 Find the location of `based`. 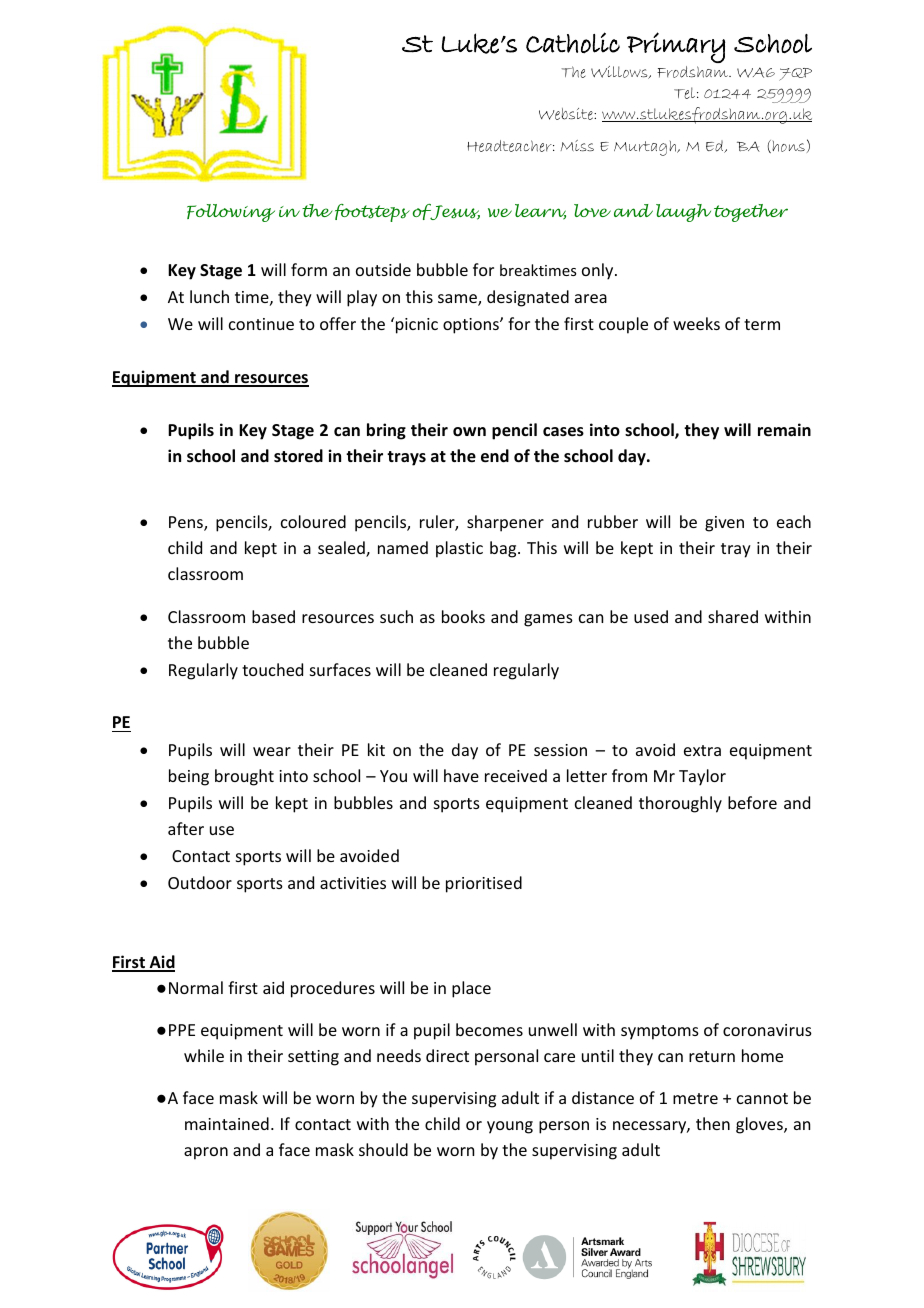

based is located at coordinates (273, 616).
